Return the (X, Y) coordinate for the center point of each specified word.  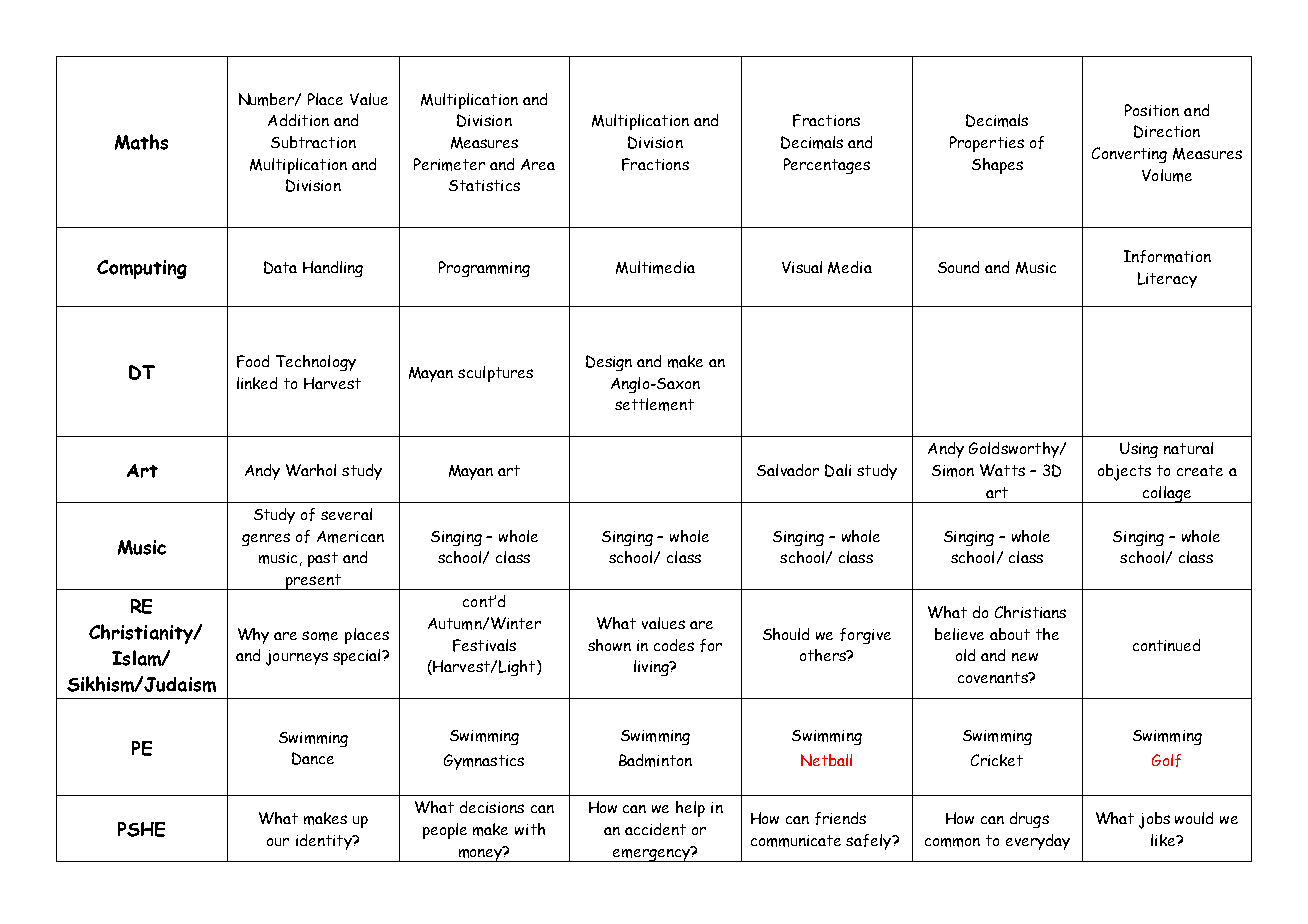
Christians (1030, 612)
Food (253, 361)
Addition (298, 120)
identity (325, 842)
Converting (1129, 155)
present (313, 582)
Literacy (1167, 280)
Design (609, 363)
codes (674, 645)
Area (538, 164)
